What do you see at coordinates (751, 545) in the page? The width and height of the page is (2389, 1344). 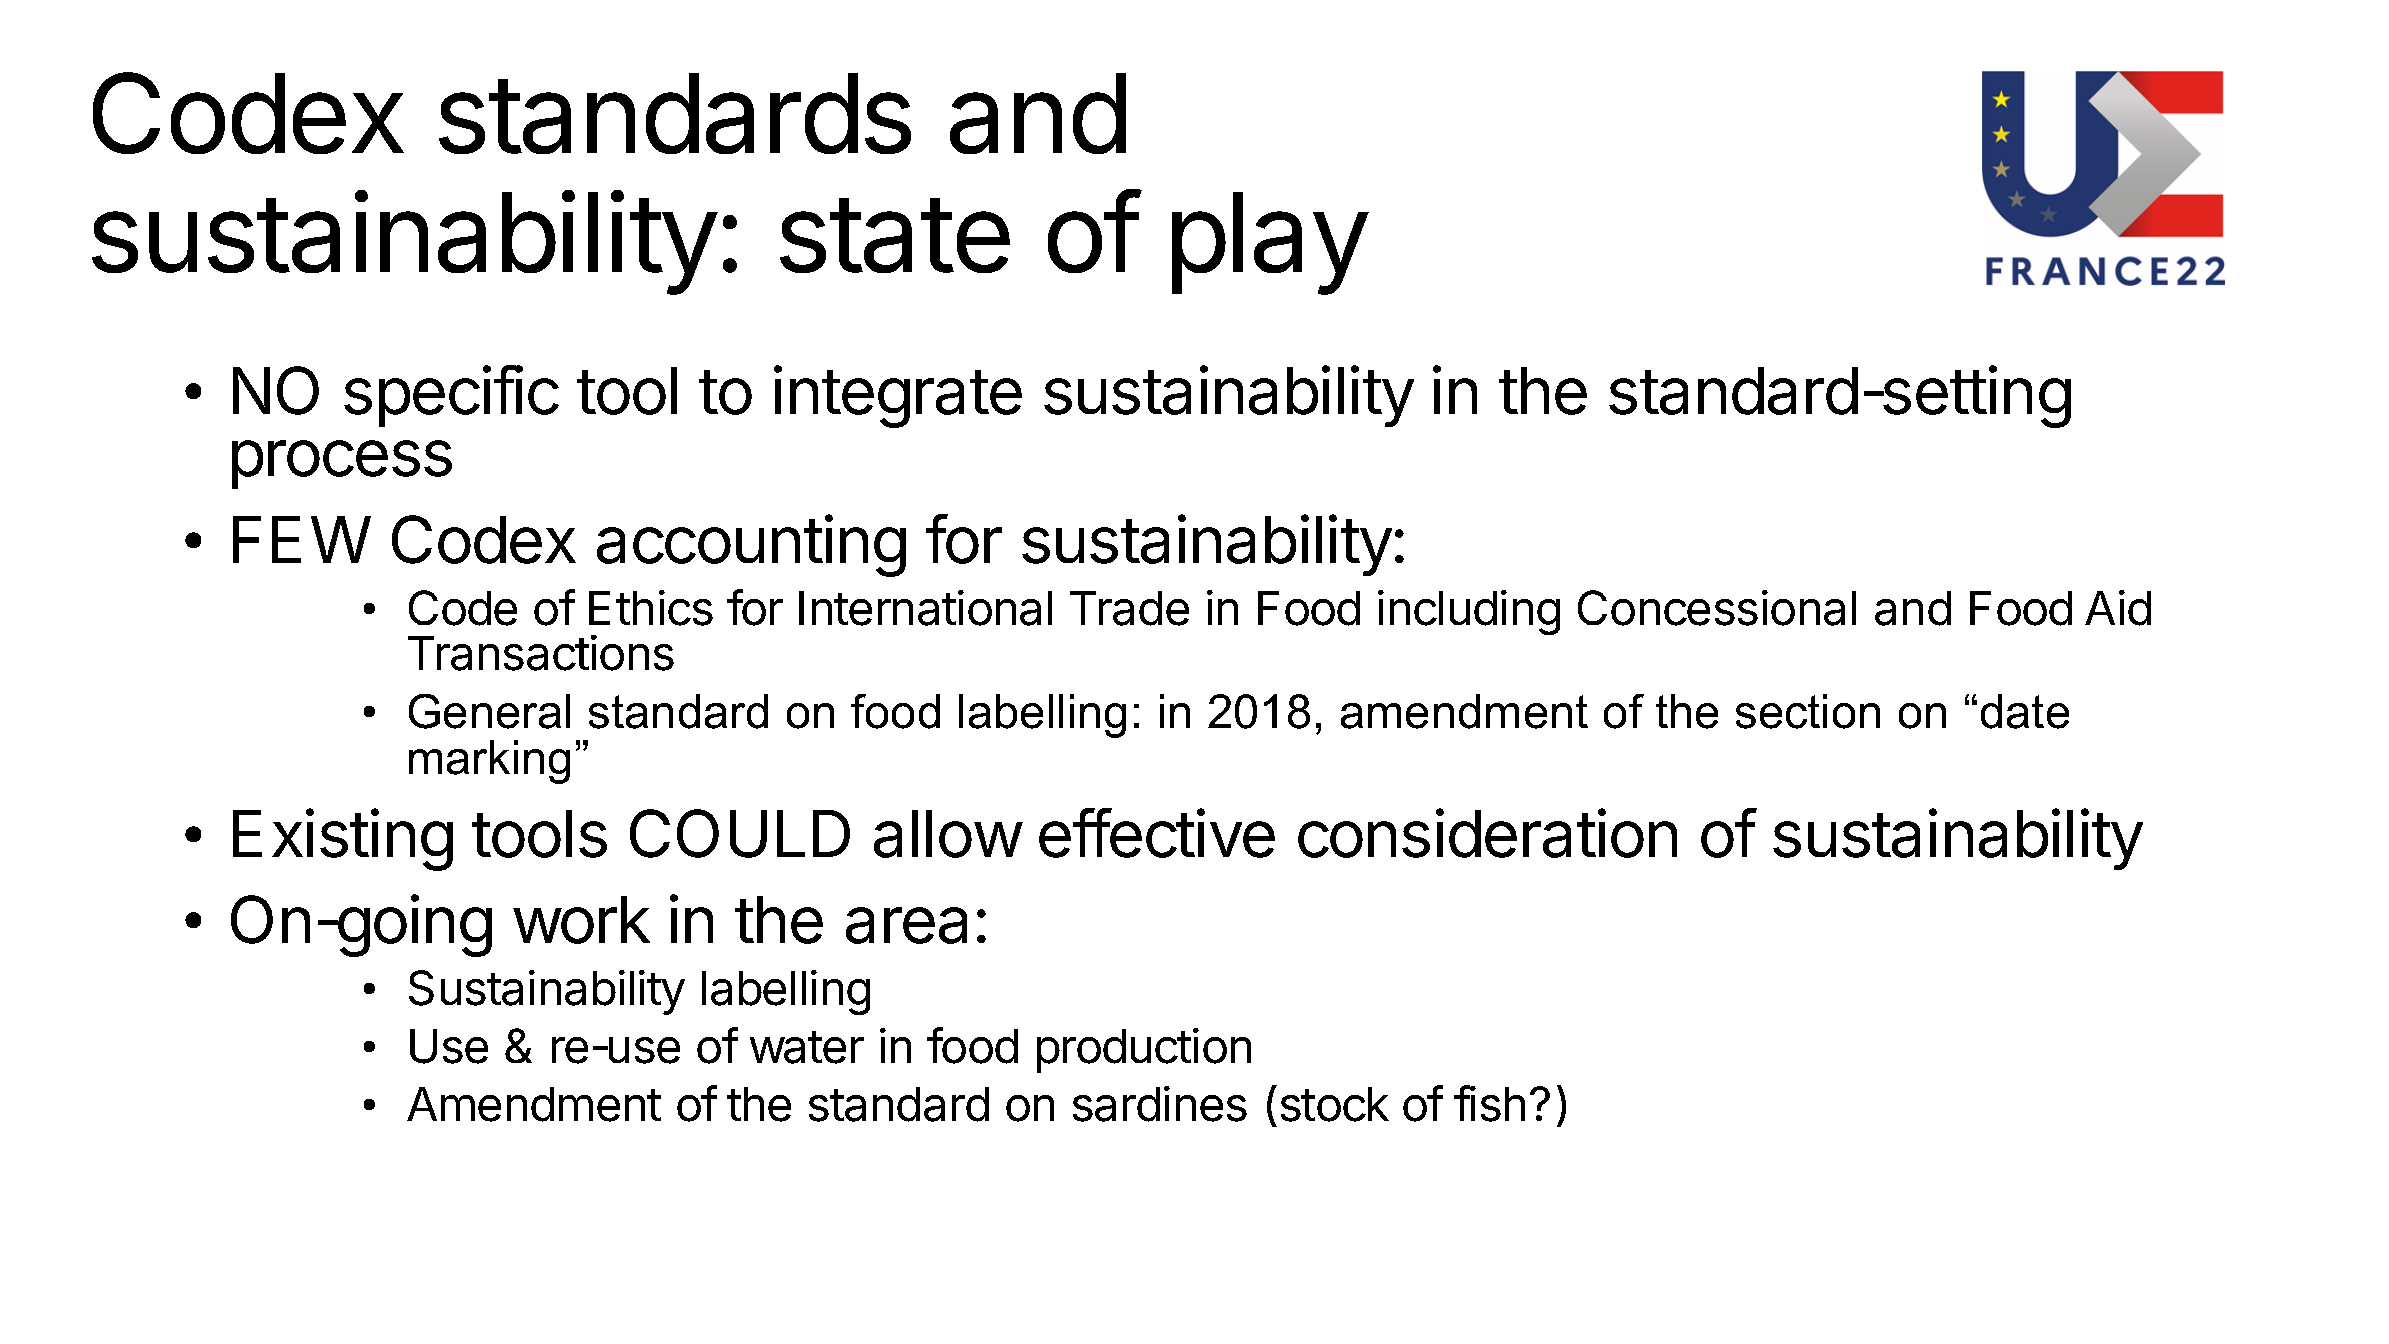 I see `accounting` at bounding box center [751, 545].
